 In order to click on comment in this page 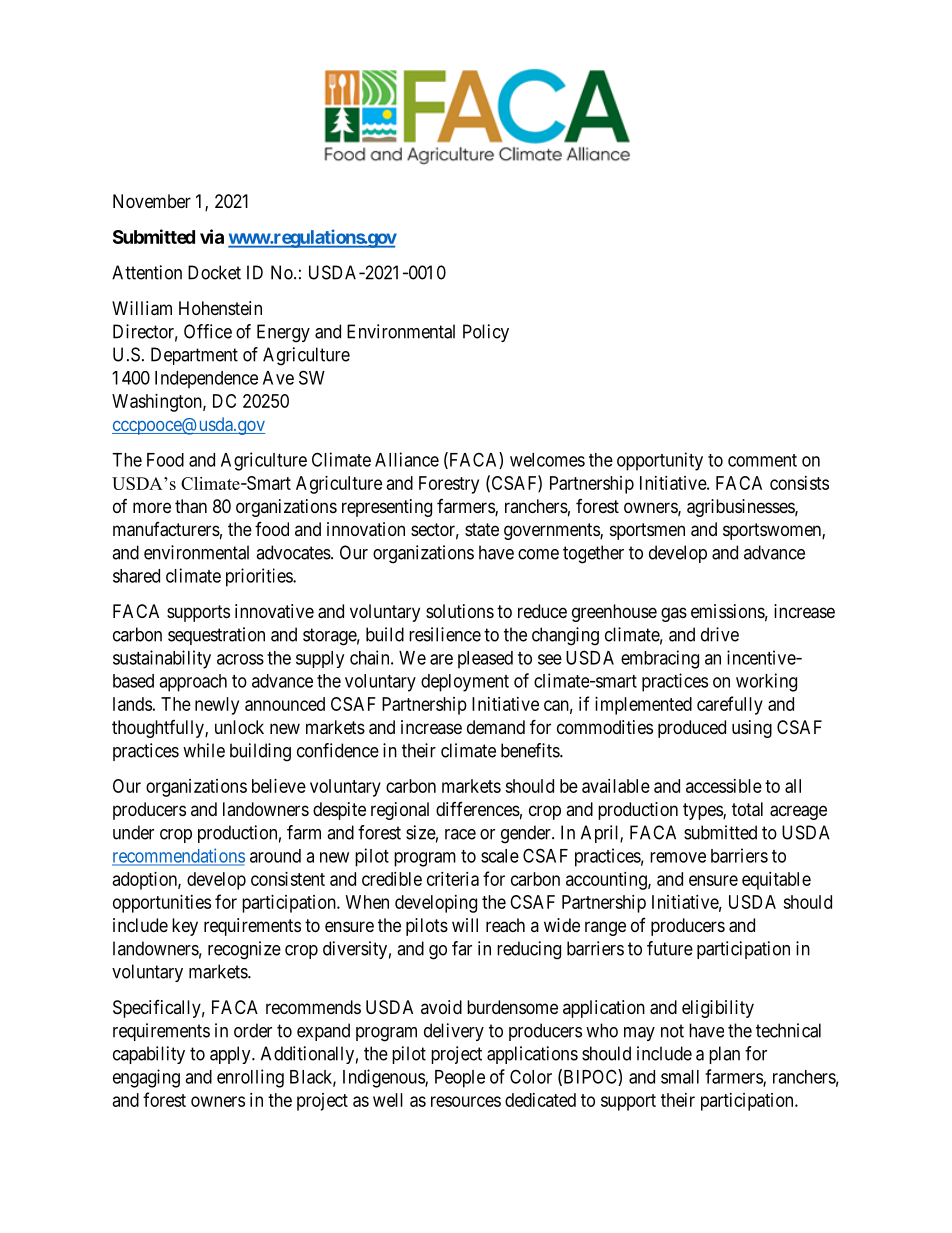, I will do `click(762, 460)`.
